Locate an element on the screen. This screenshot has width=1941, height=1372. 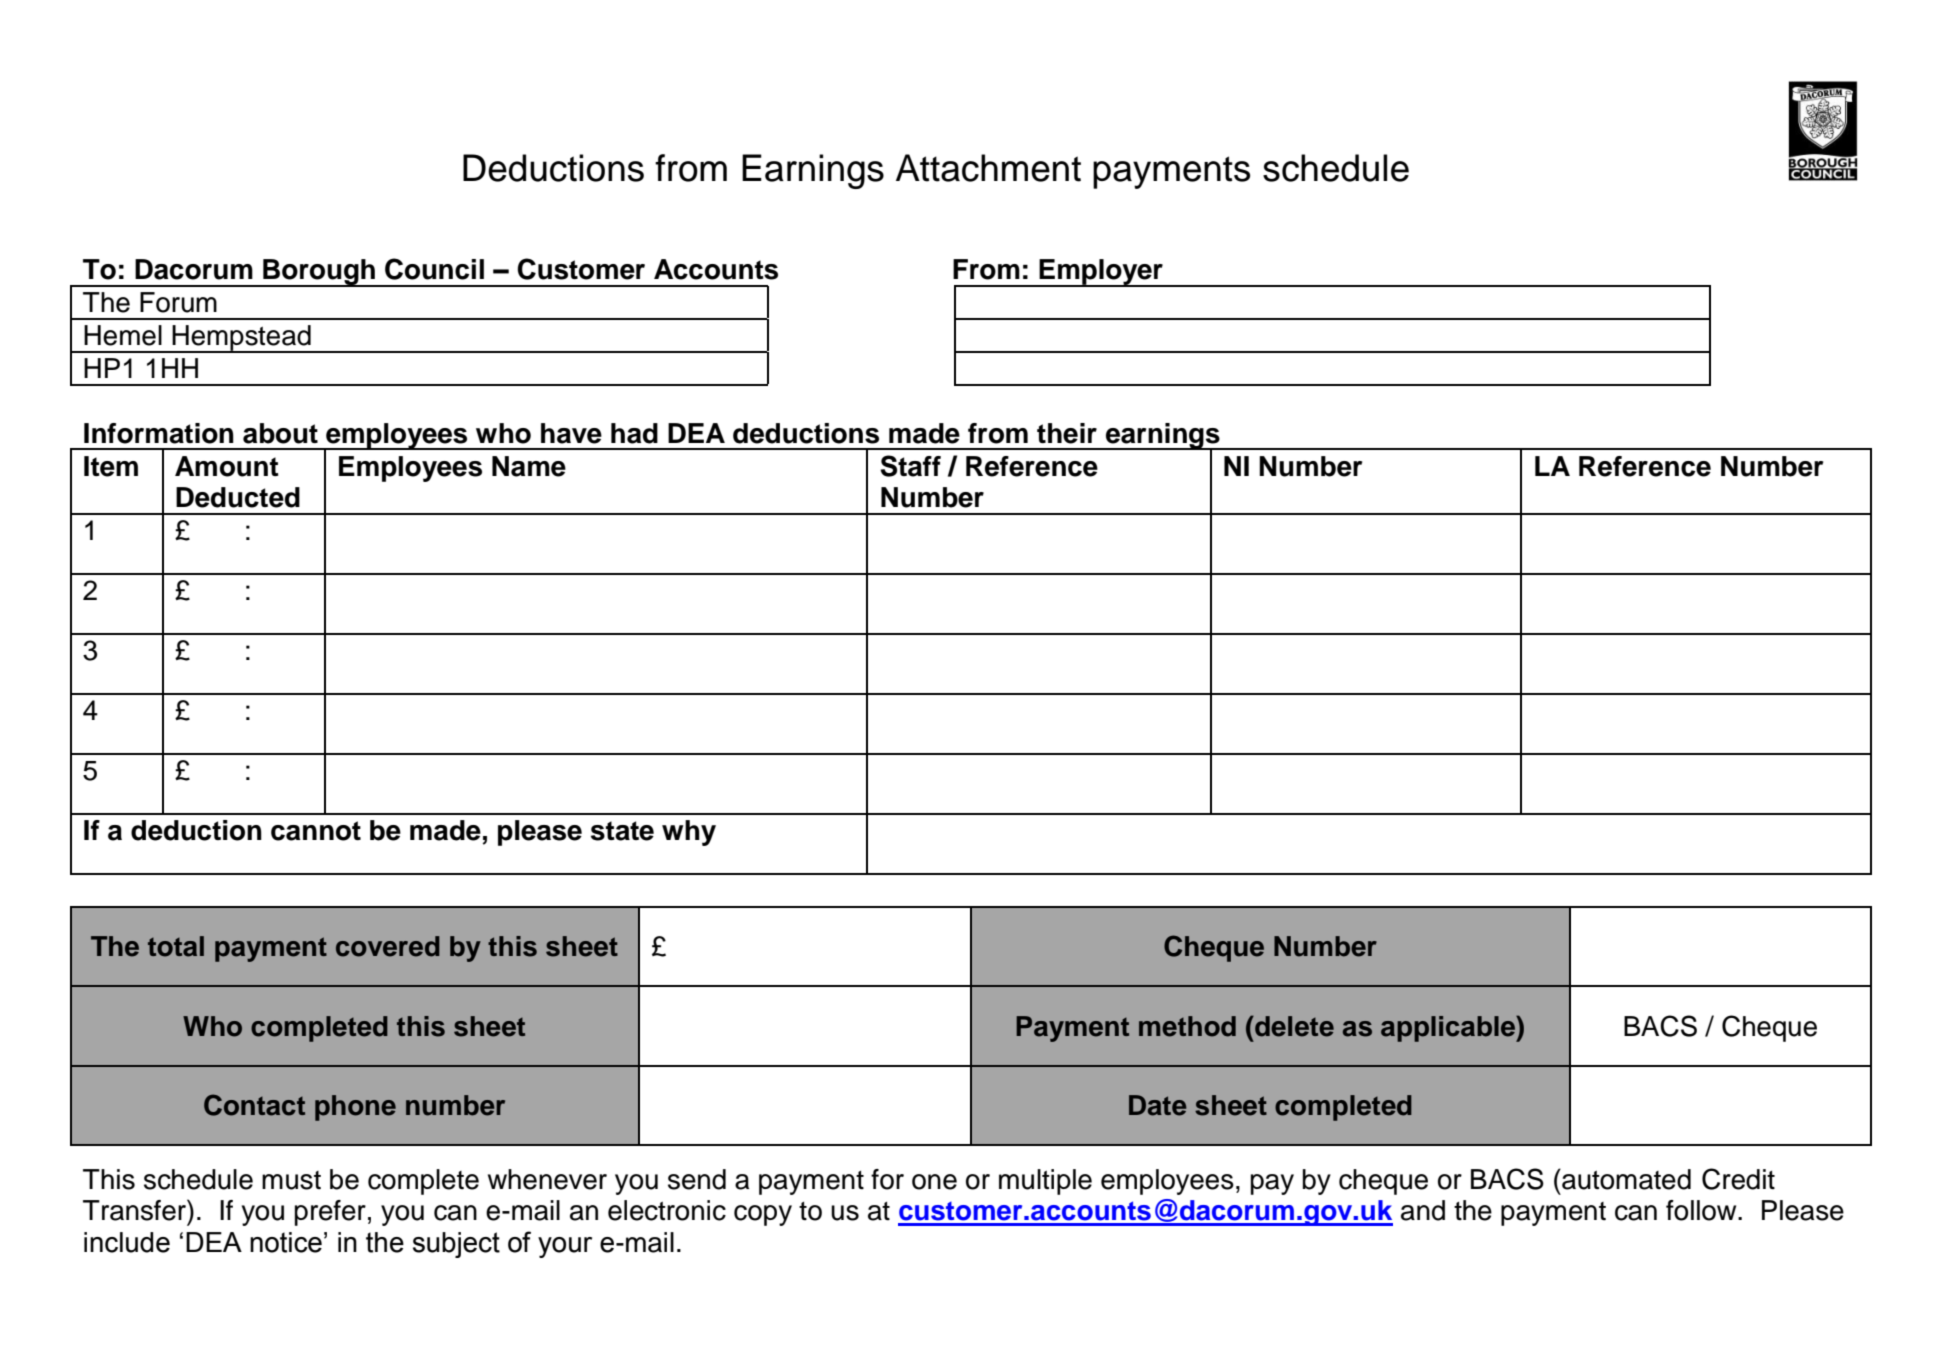
why is located at coordinates (689, 833).
